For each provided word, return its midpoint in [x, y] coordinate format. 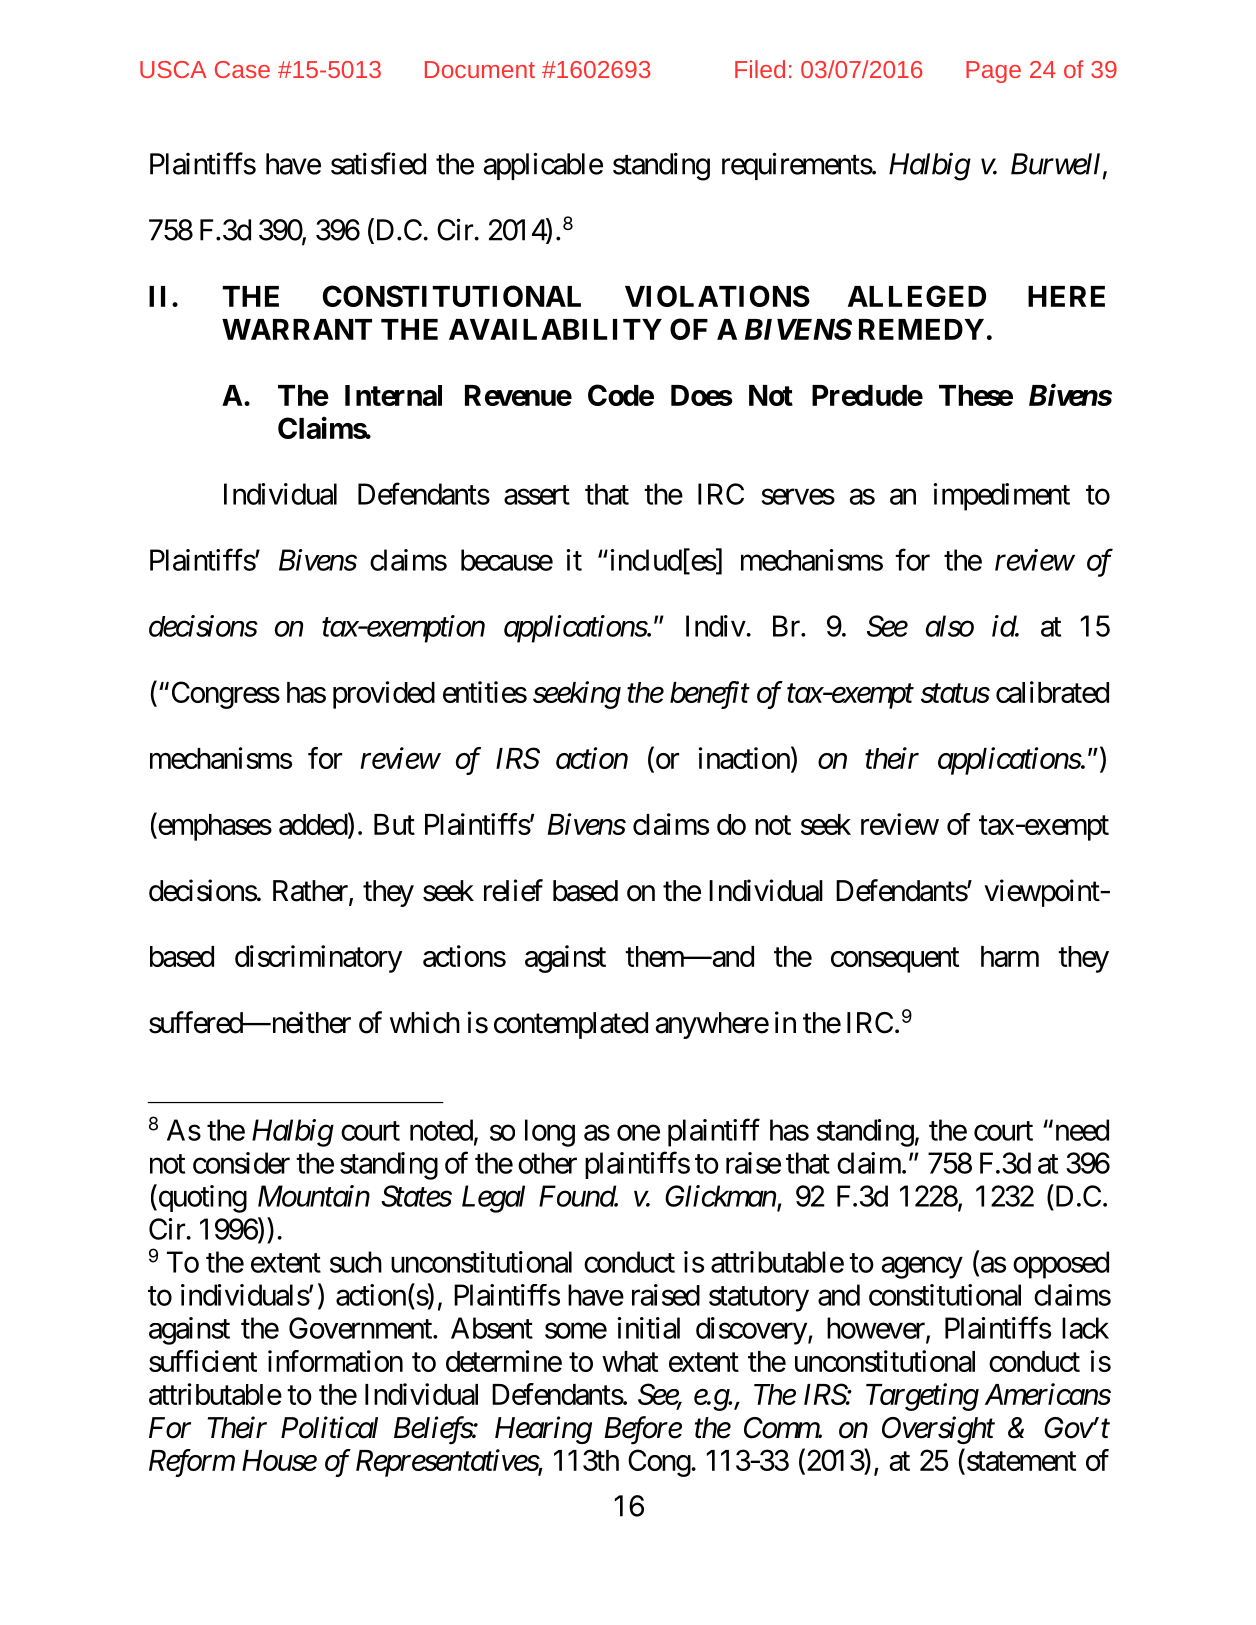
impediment [1001, 497]
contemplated [571, 1025]
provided [384, 695]
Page [993, 72]
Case [242, 69]
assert [537, 495]
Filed [760, 69]
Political [329, 1427]
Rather [311, 892]
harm [1010, 956]
